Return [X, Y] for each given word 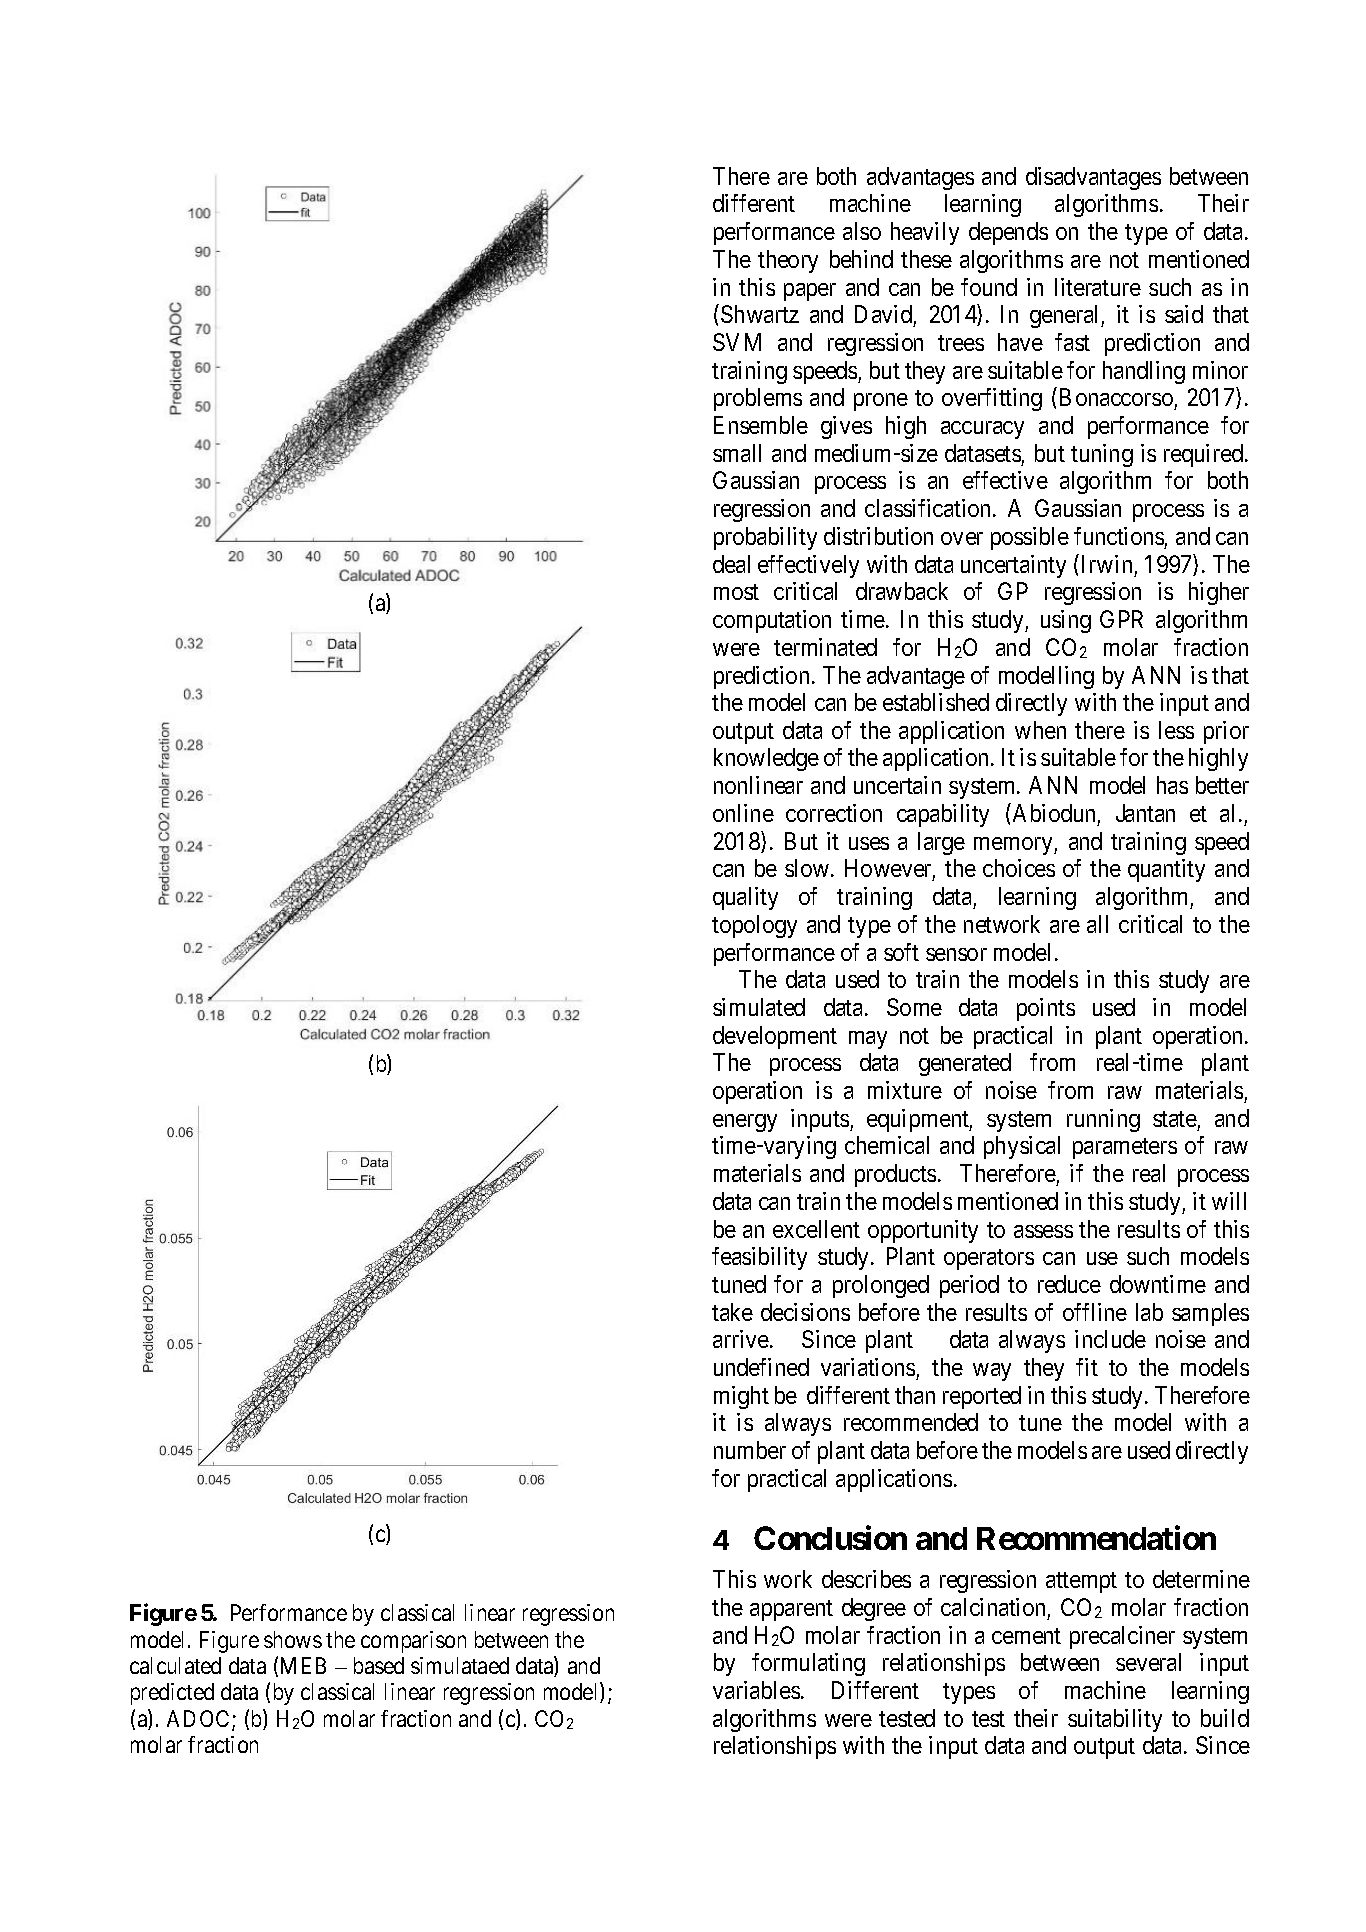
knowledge [766, 759]
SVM [737, 342]
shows [293, 1639]
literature [1098, 287]
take [732, 1312]
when [1040, 730]
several [1148, 1662]
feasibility [759, 1258]
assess [1043, 1231]
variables [756, 1690]
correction [834, 813]
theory [788, 261]
